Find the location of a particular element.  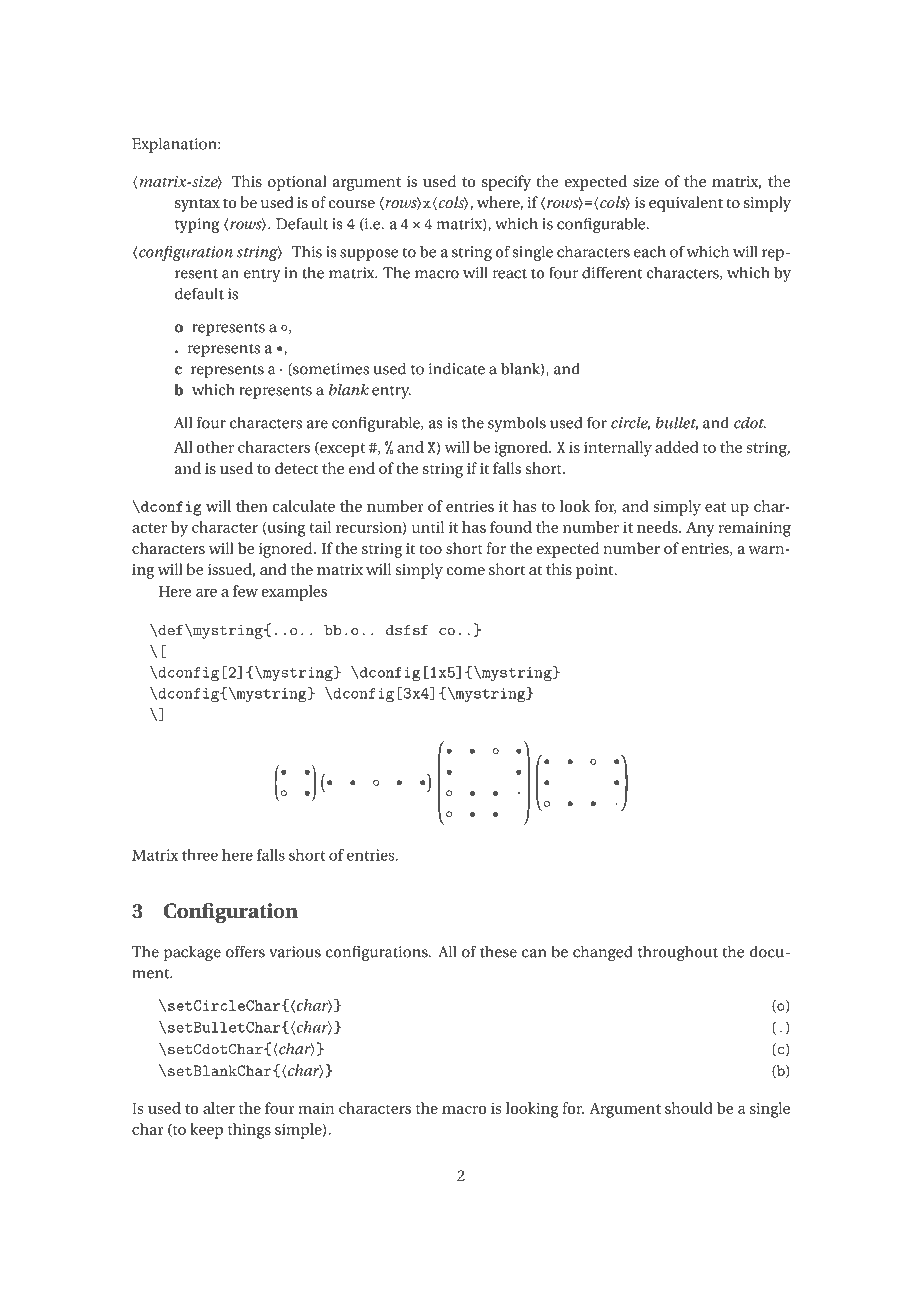

three is located at coordinates (200, 855).
